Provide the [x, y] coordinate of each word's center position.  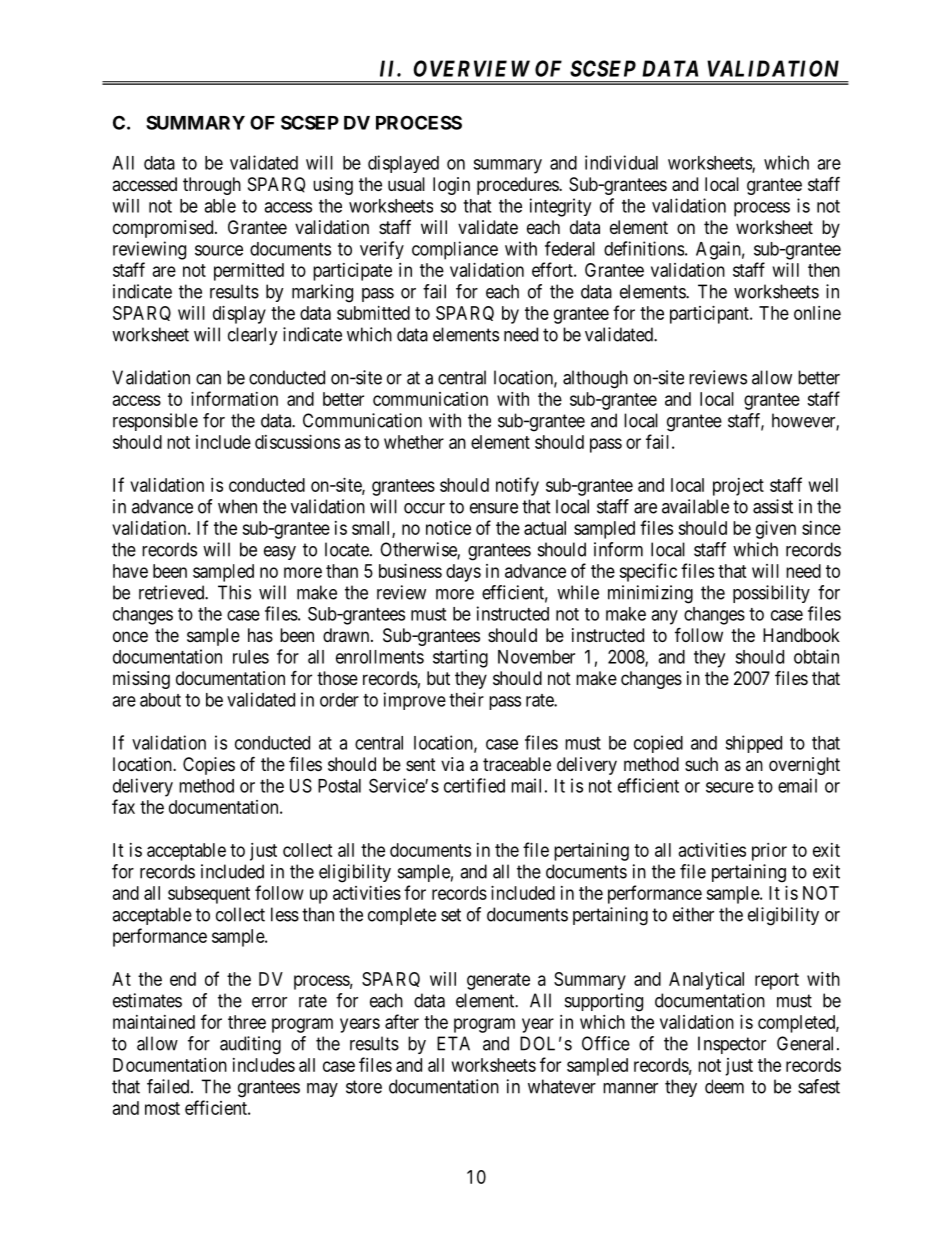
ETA [453, 1043]
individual [621, 162]
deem [724, 1086]
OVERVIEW [472, 68]
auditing [250, 1045]
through [212, 186]
